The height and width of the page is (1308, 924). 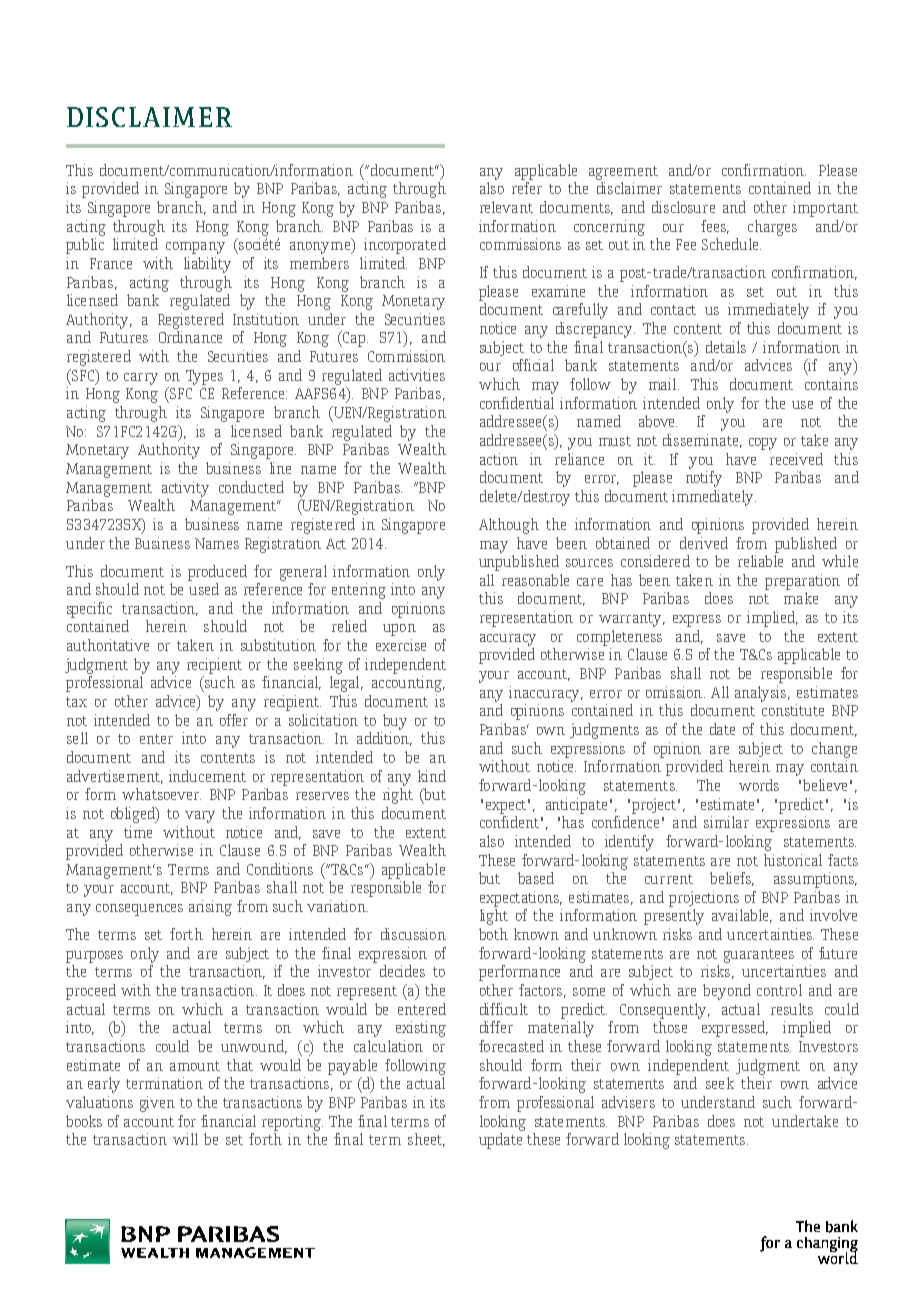 What do you see at coordinates (185, 489) in the page?
I see `activity` at bounding box center [185, 489].
